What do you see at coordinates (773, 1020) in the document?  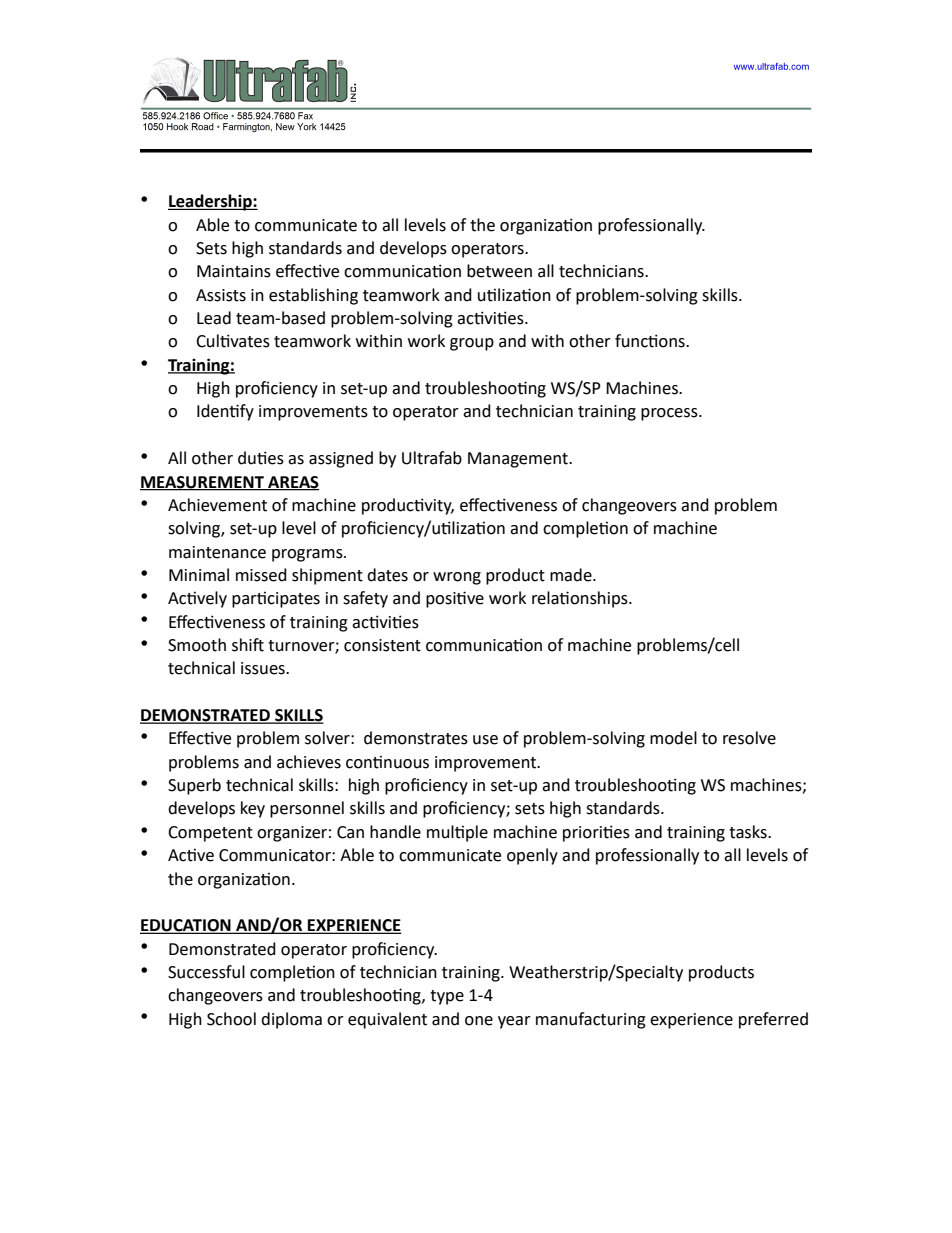 I see `preferred` at bounding box center [773, 1020].
